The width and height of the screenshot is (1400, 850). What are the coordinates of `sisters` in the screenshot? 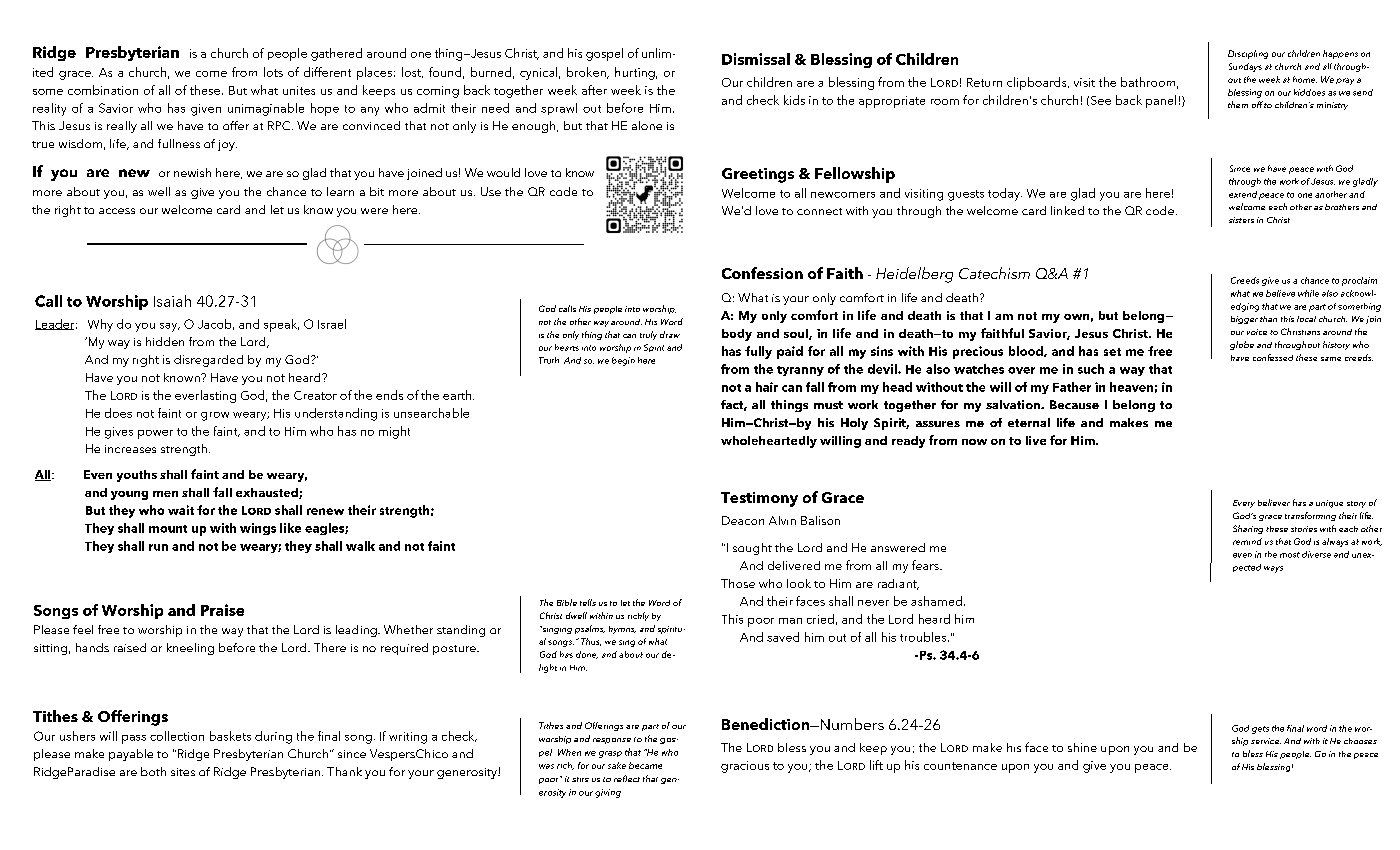 It's located at (1241, 220).
